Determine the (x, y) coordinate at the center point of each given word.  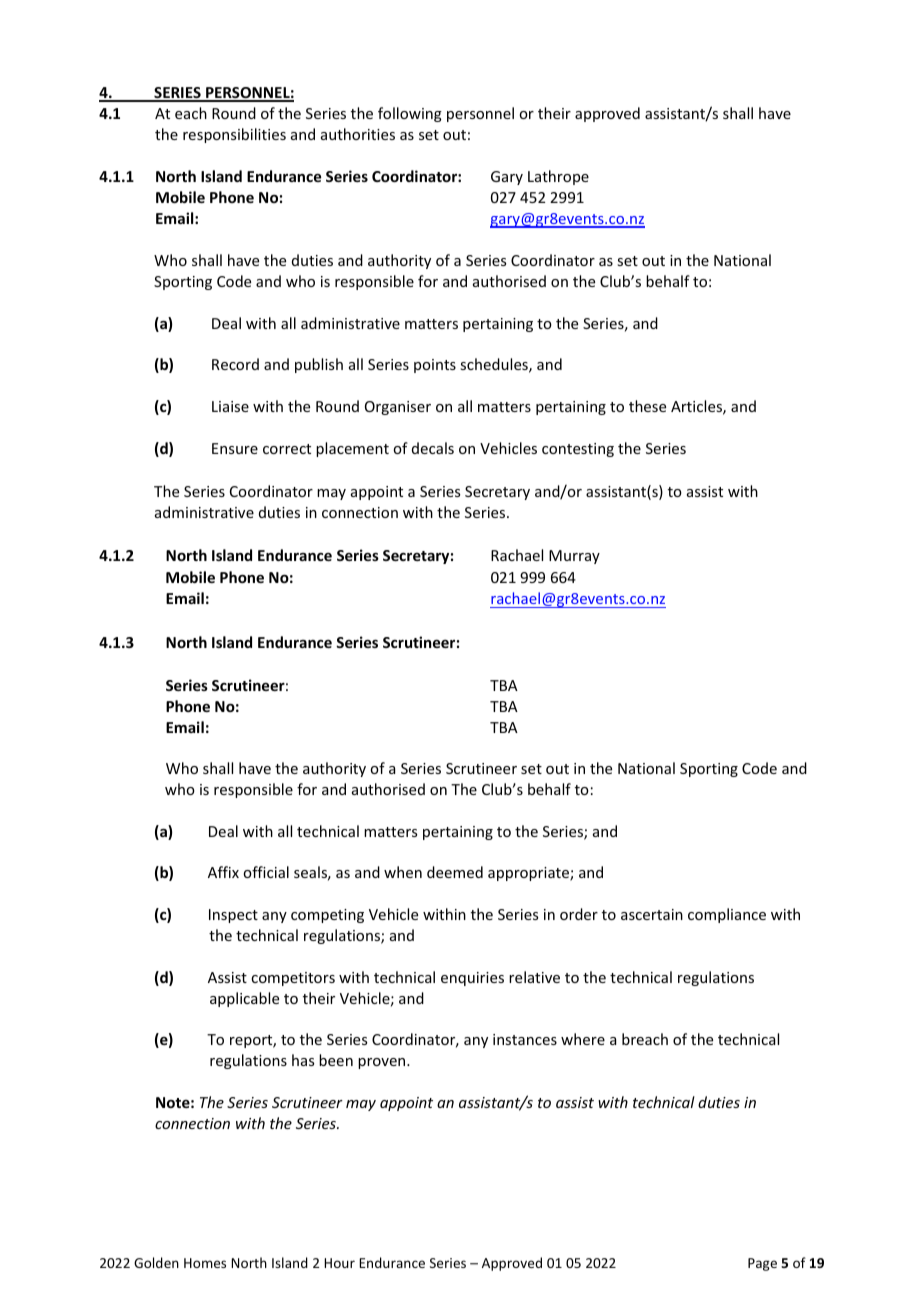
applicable (244, 999)
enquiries (472, 979)
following (410, 114)
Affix (223, 872)
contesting (578, 450)
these (647, 406)
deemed (455, 872)
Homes (205, 1263)
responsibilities (234, 135)
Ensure (235, 448)
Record (235, 364)
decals (433, 448)
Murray (574, 557)
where (583, 1039)
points (435, 366)
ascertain (652, 914)
